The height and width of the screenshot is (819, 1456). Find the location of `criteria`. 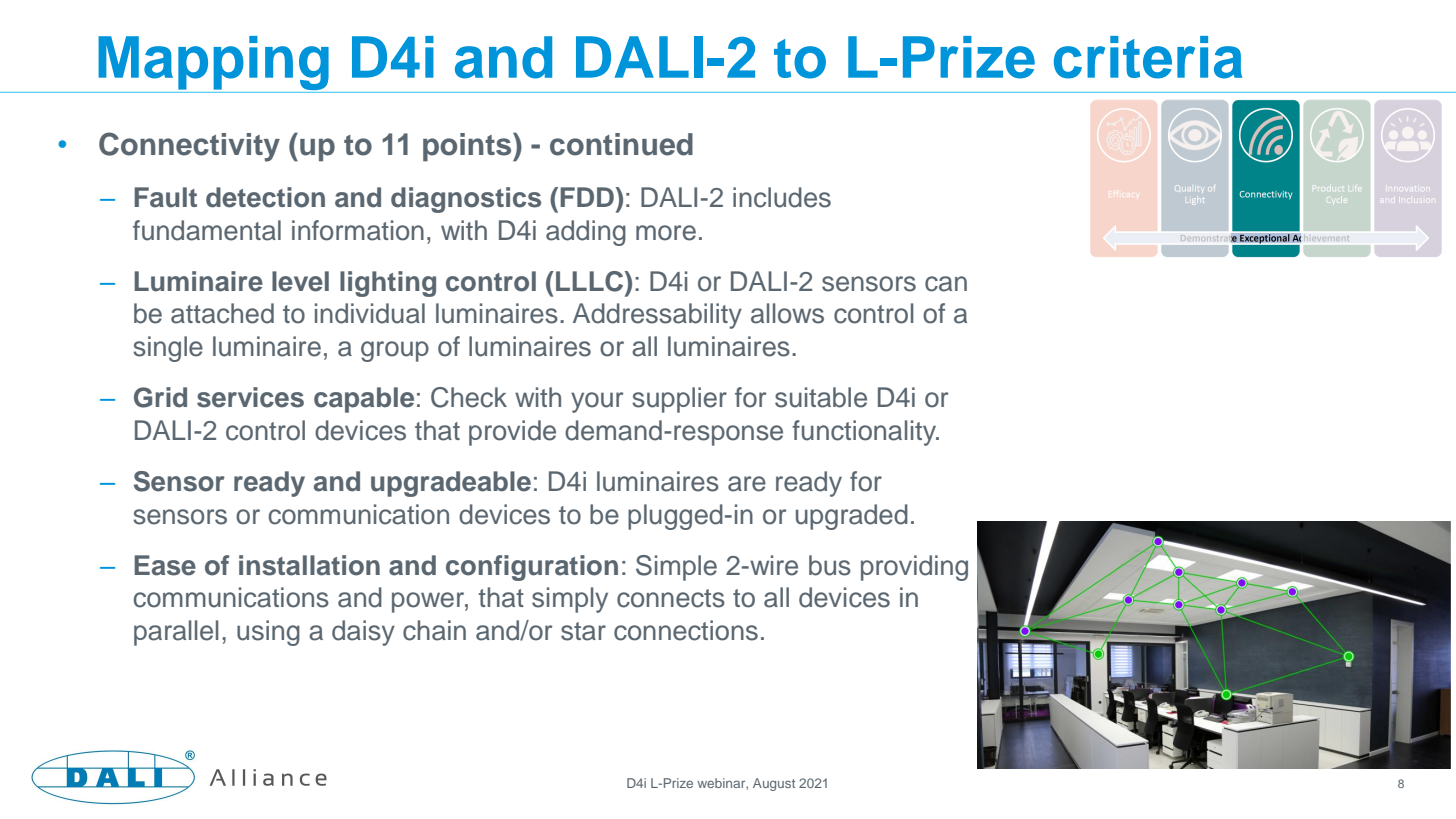

criteria is located at coordinates (1148, 57).
